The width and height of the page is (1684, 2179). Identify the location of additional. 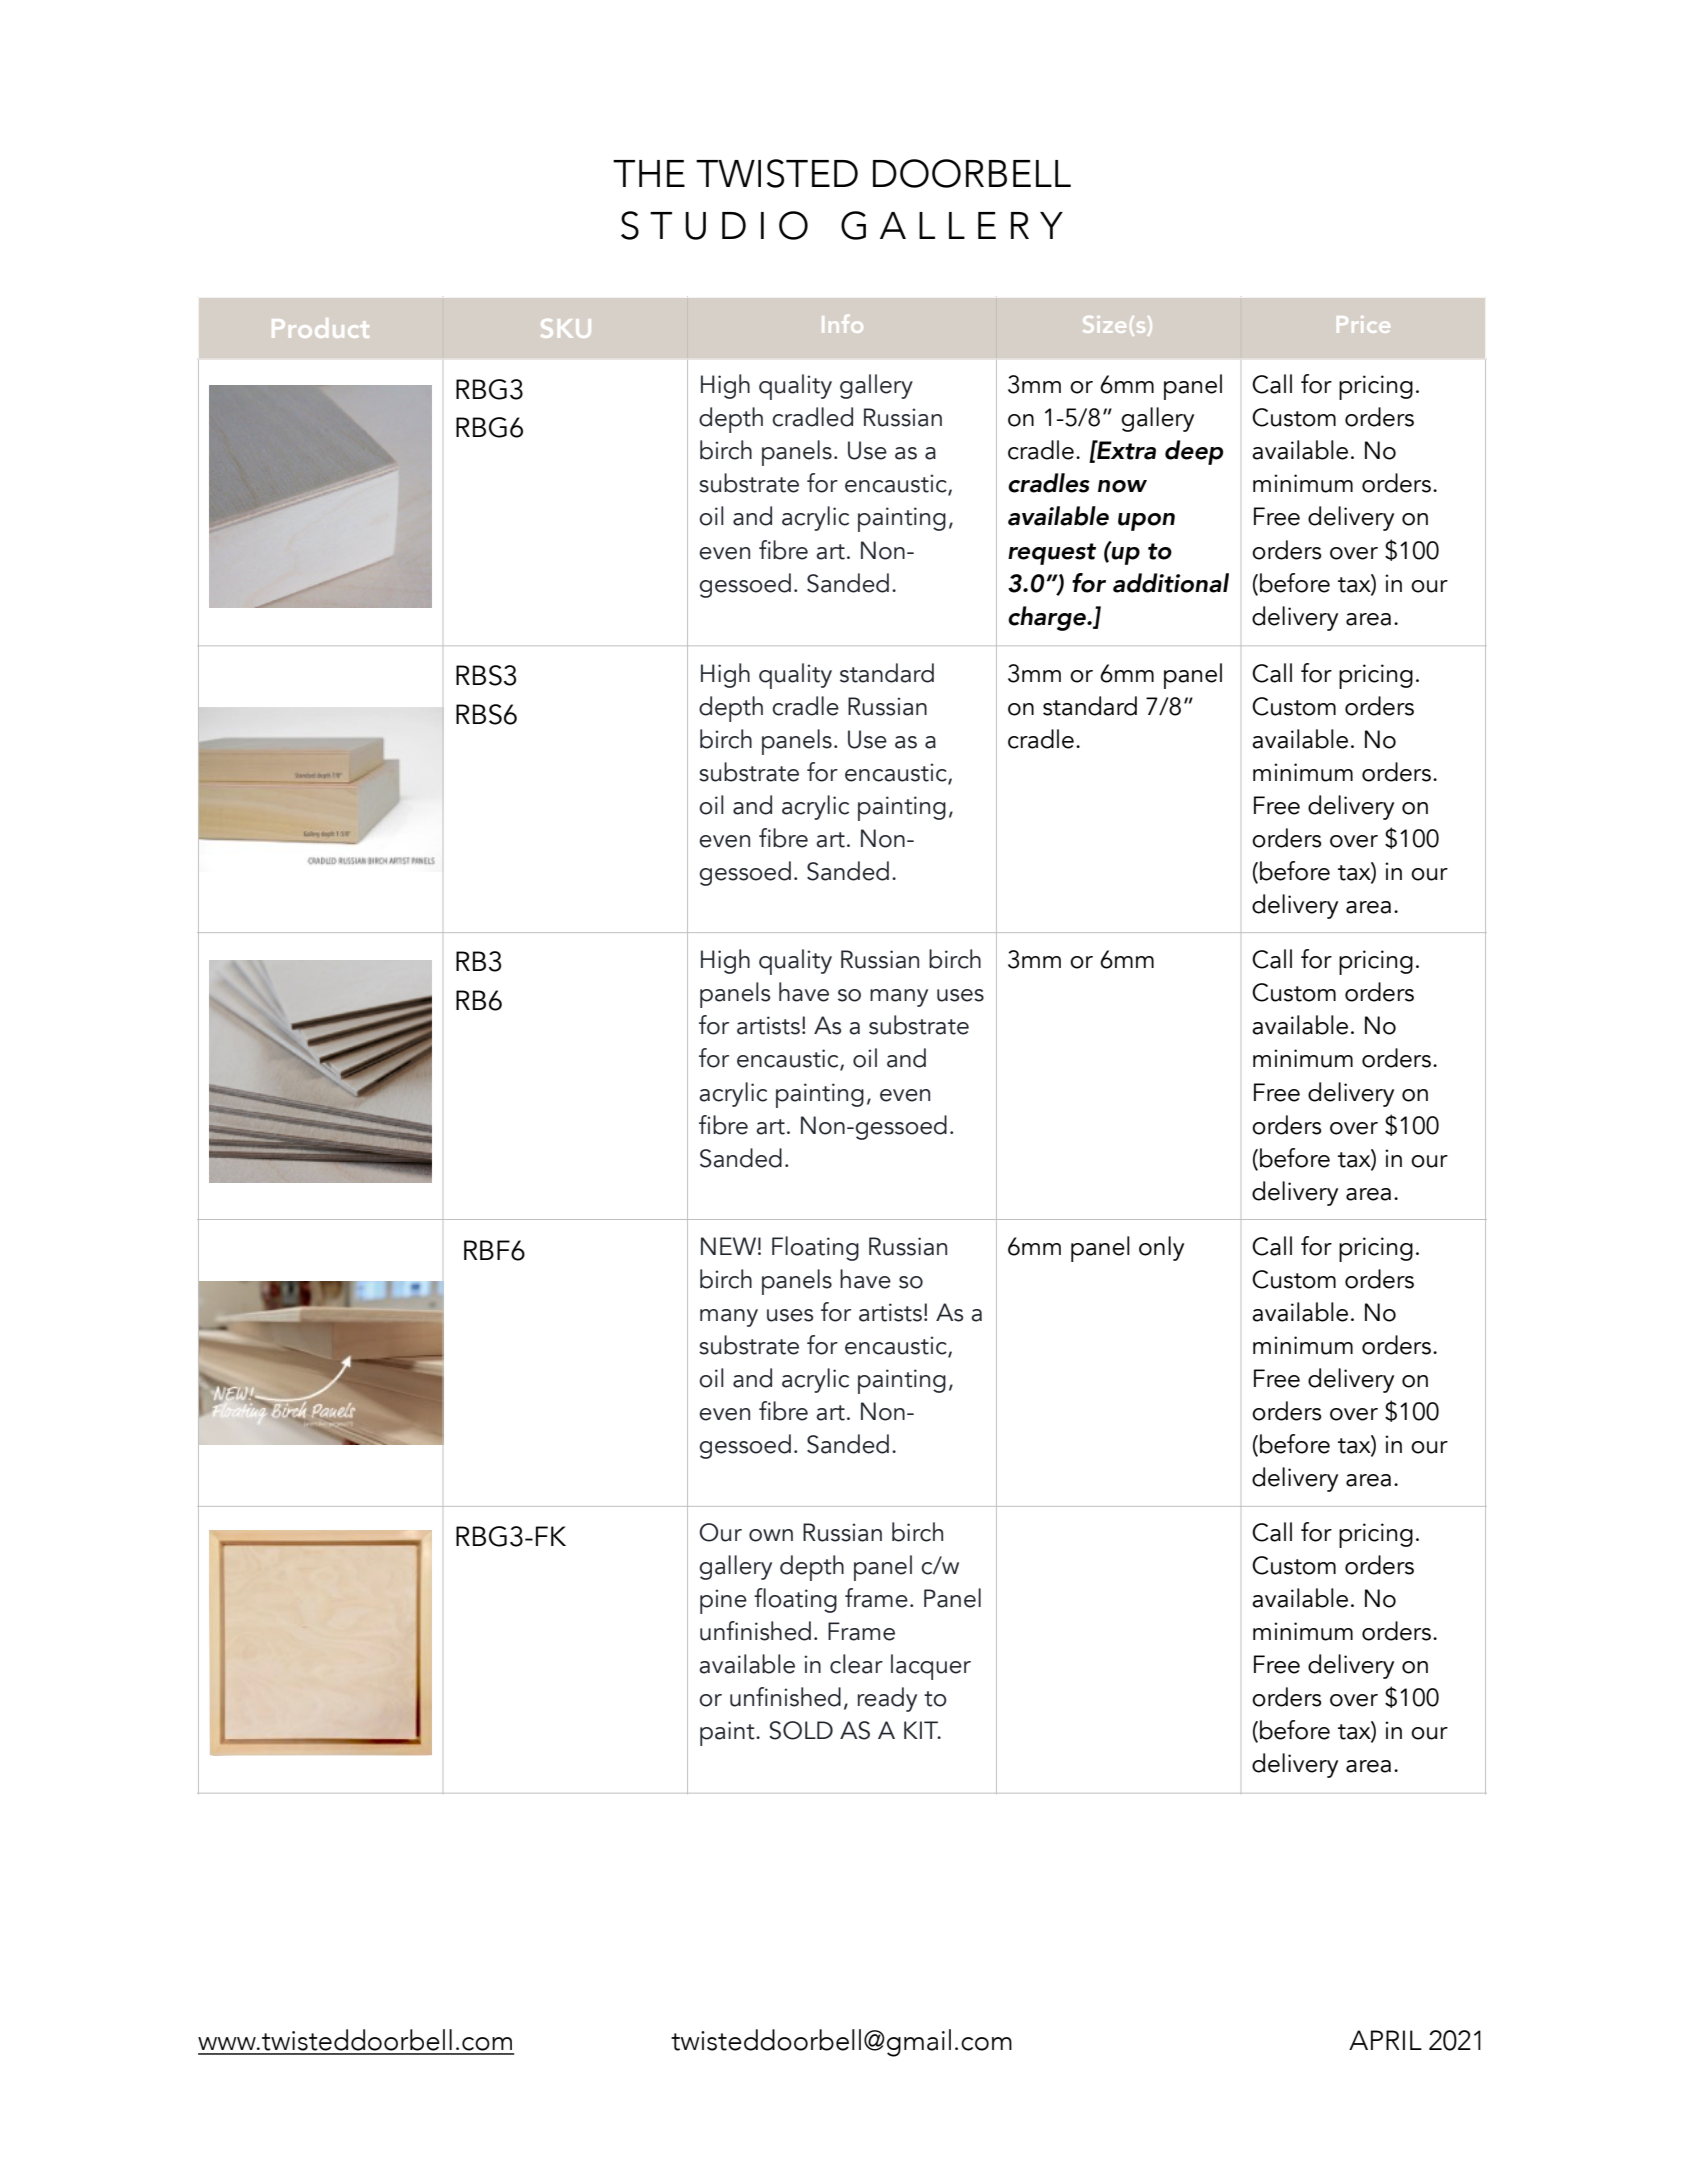
(1171, 583).
